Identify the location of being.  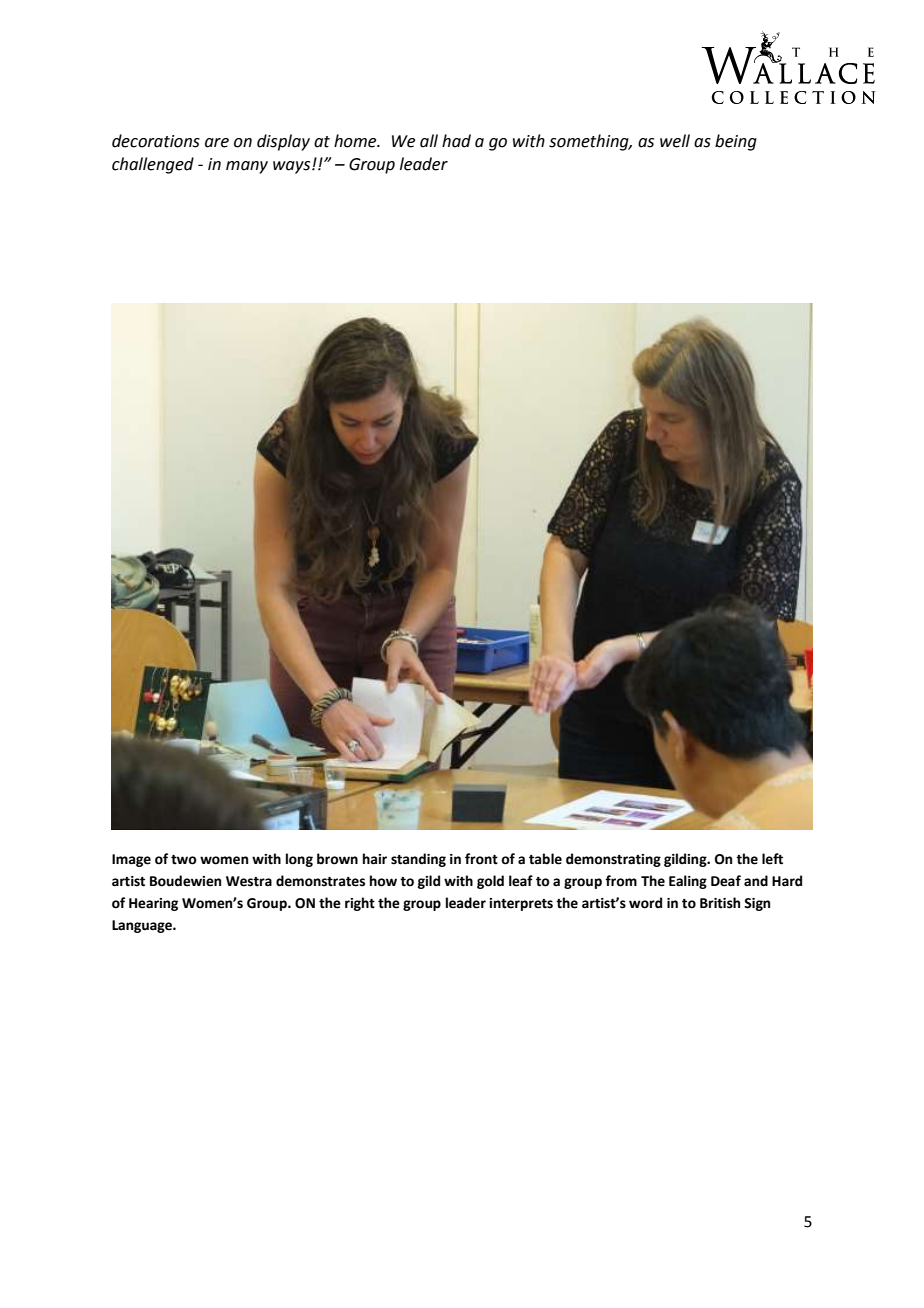
(736, 142).
